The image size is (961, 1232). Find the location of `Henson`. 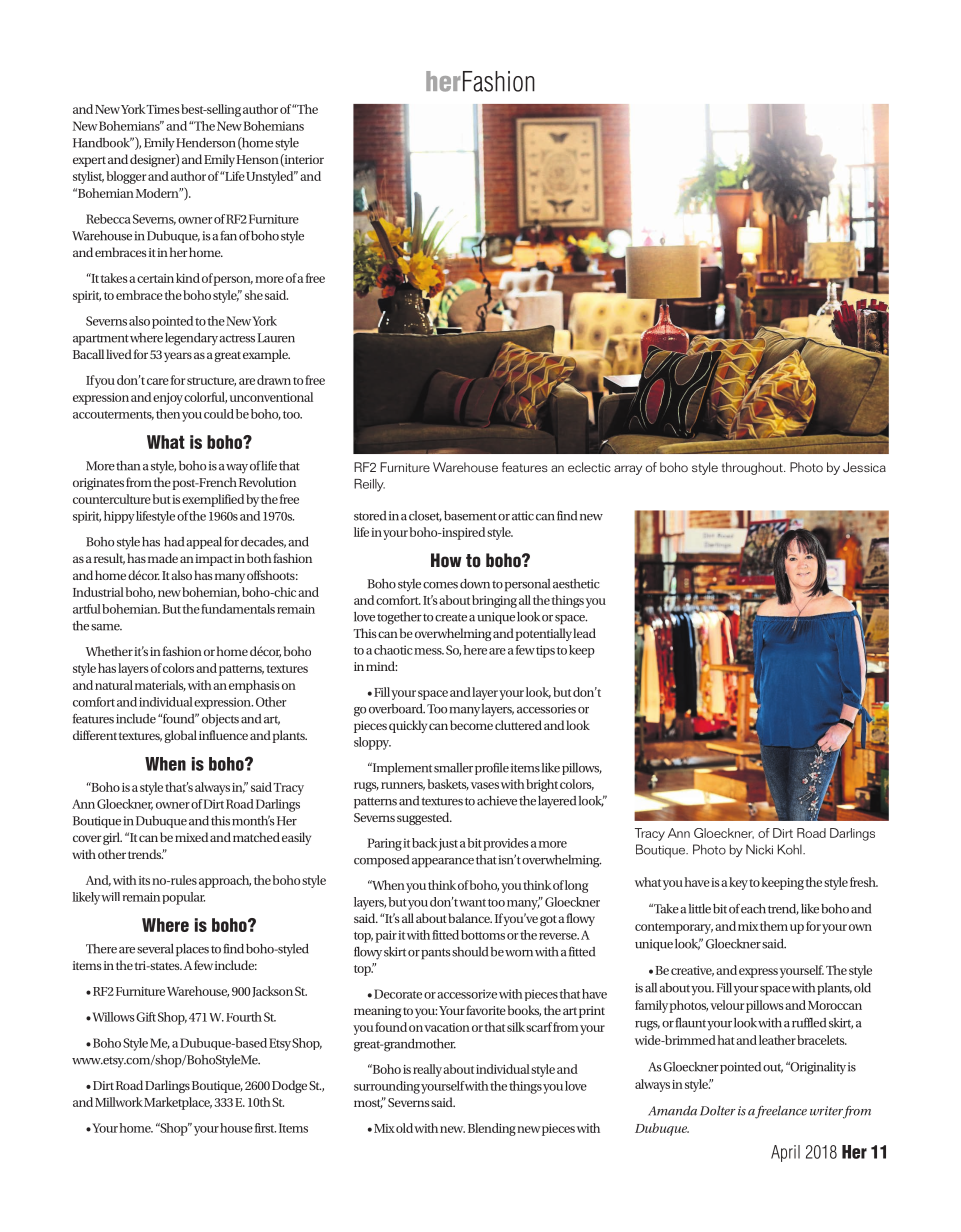

Henson is located at coordinates (257, 159).
